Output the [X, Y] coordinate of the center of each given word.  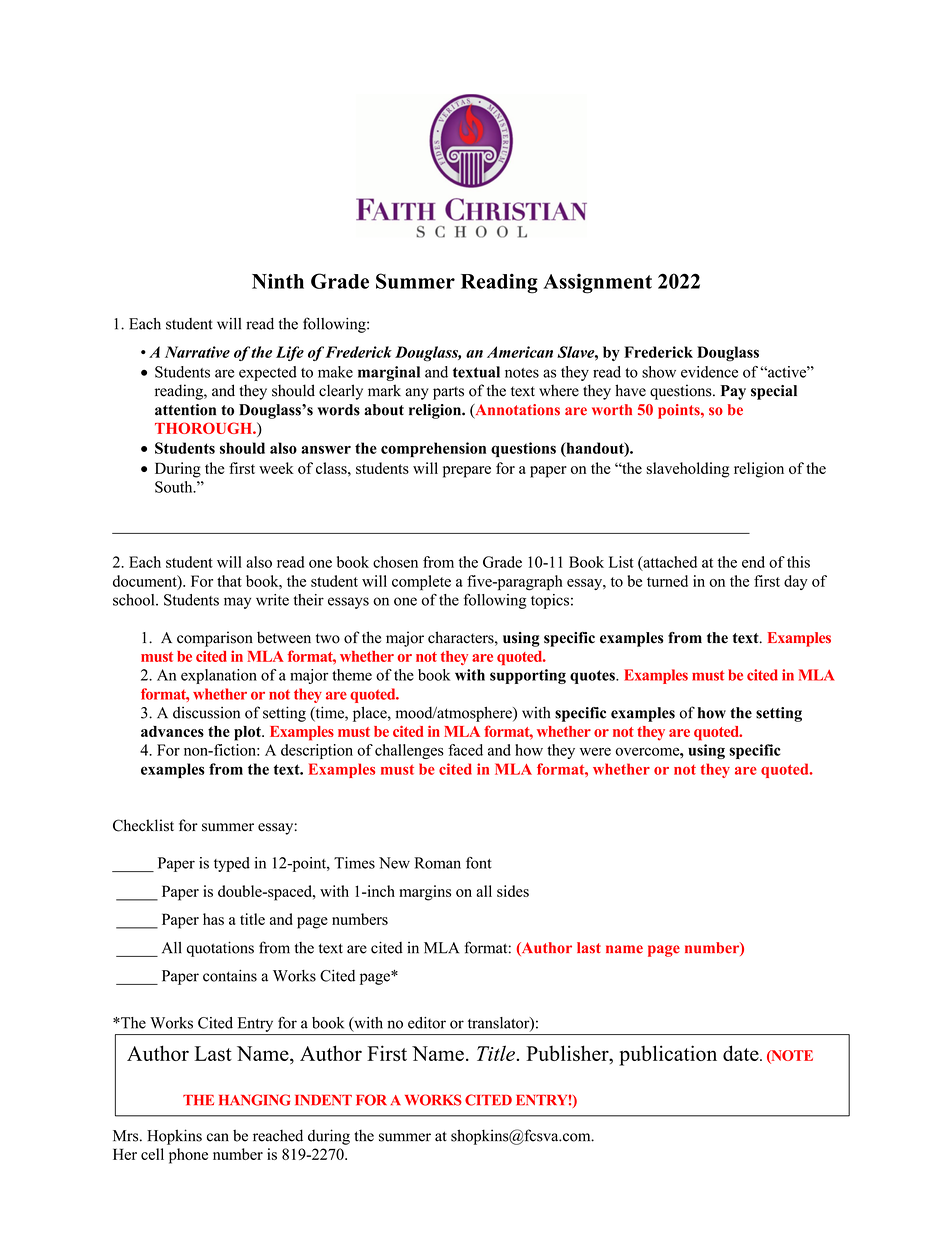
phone [188, 1156]
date [742, 1053]
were [595, 752]
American [520, 352]
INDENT [323, 1100]
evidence [709, 372]
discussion [206, 712]
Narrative [197, 352]
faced [465, 750]
